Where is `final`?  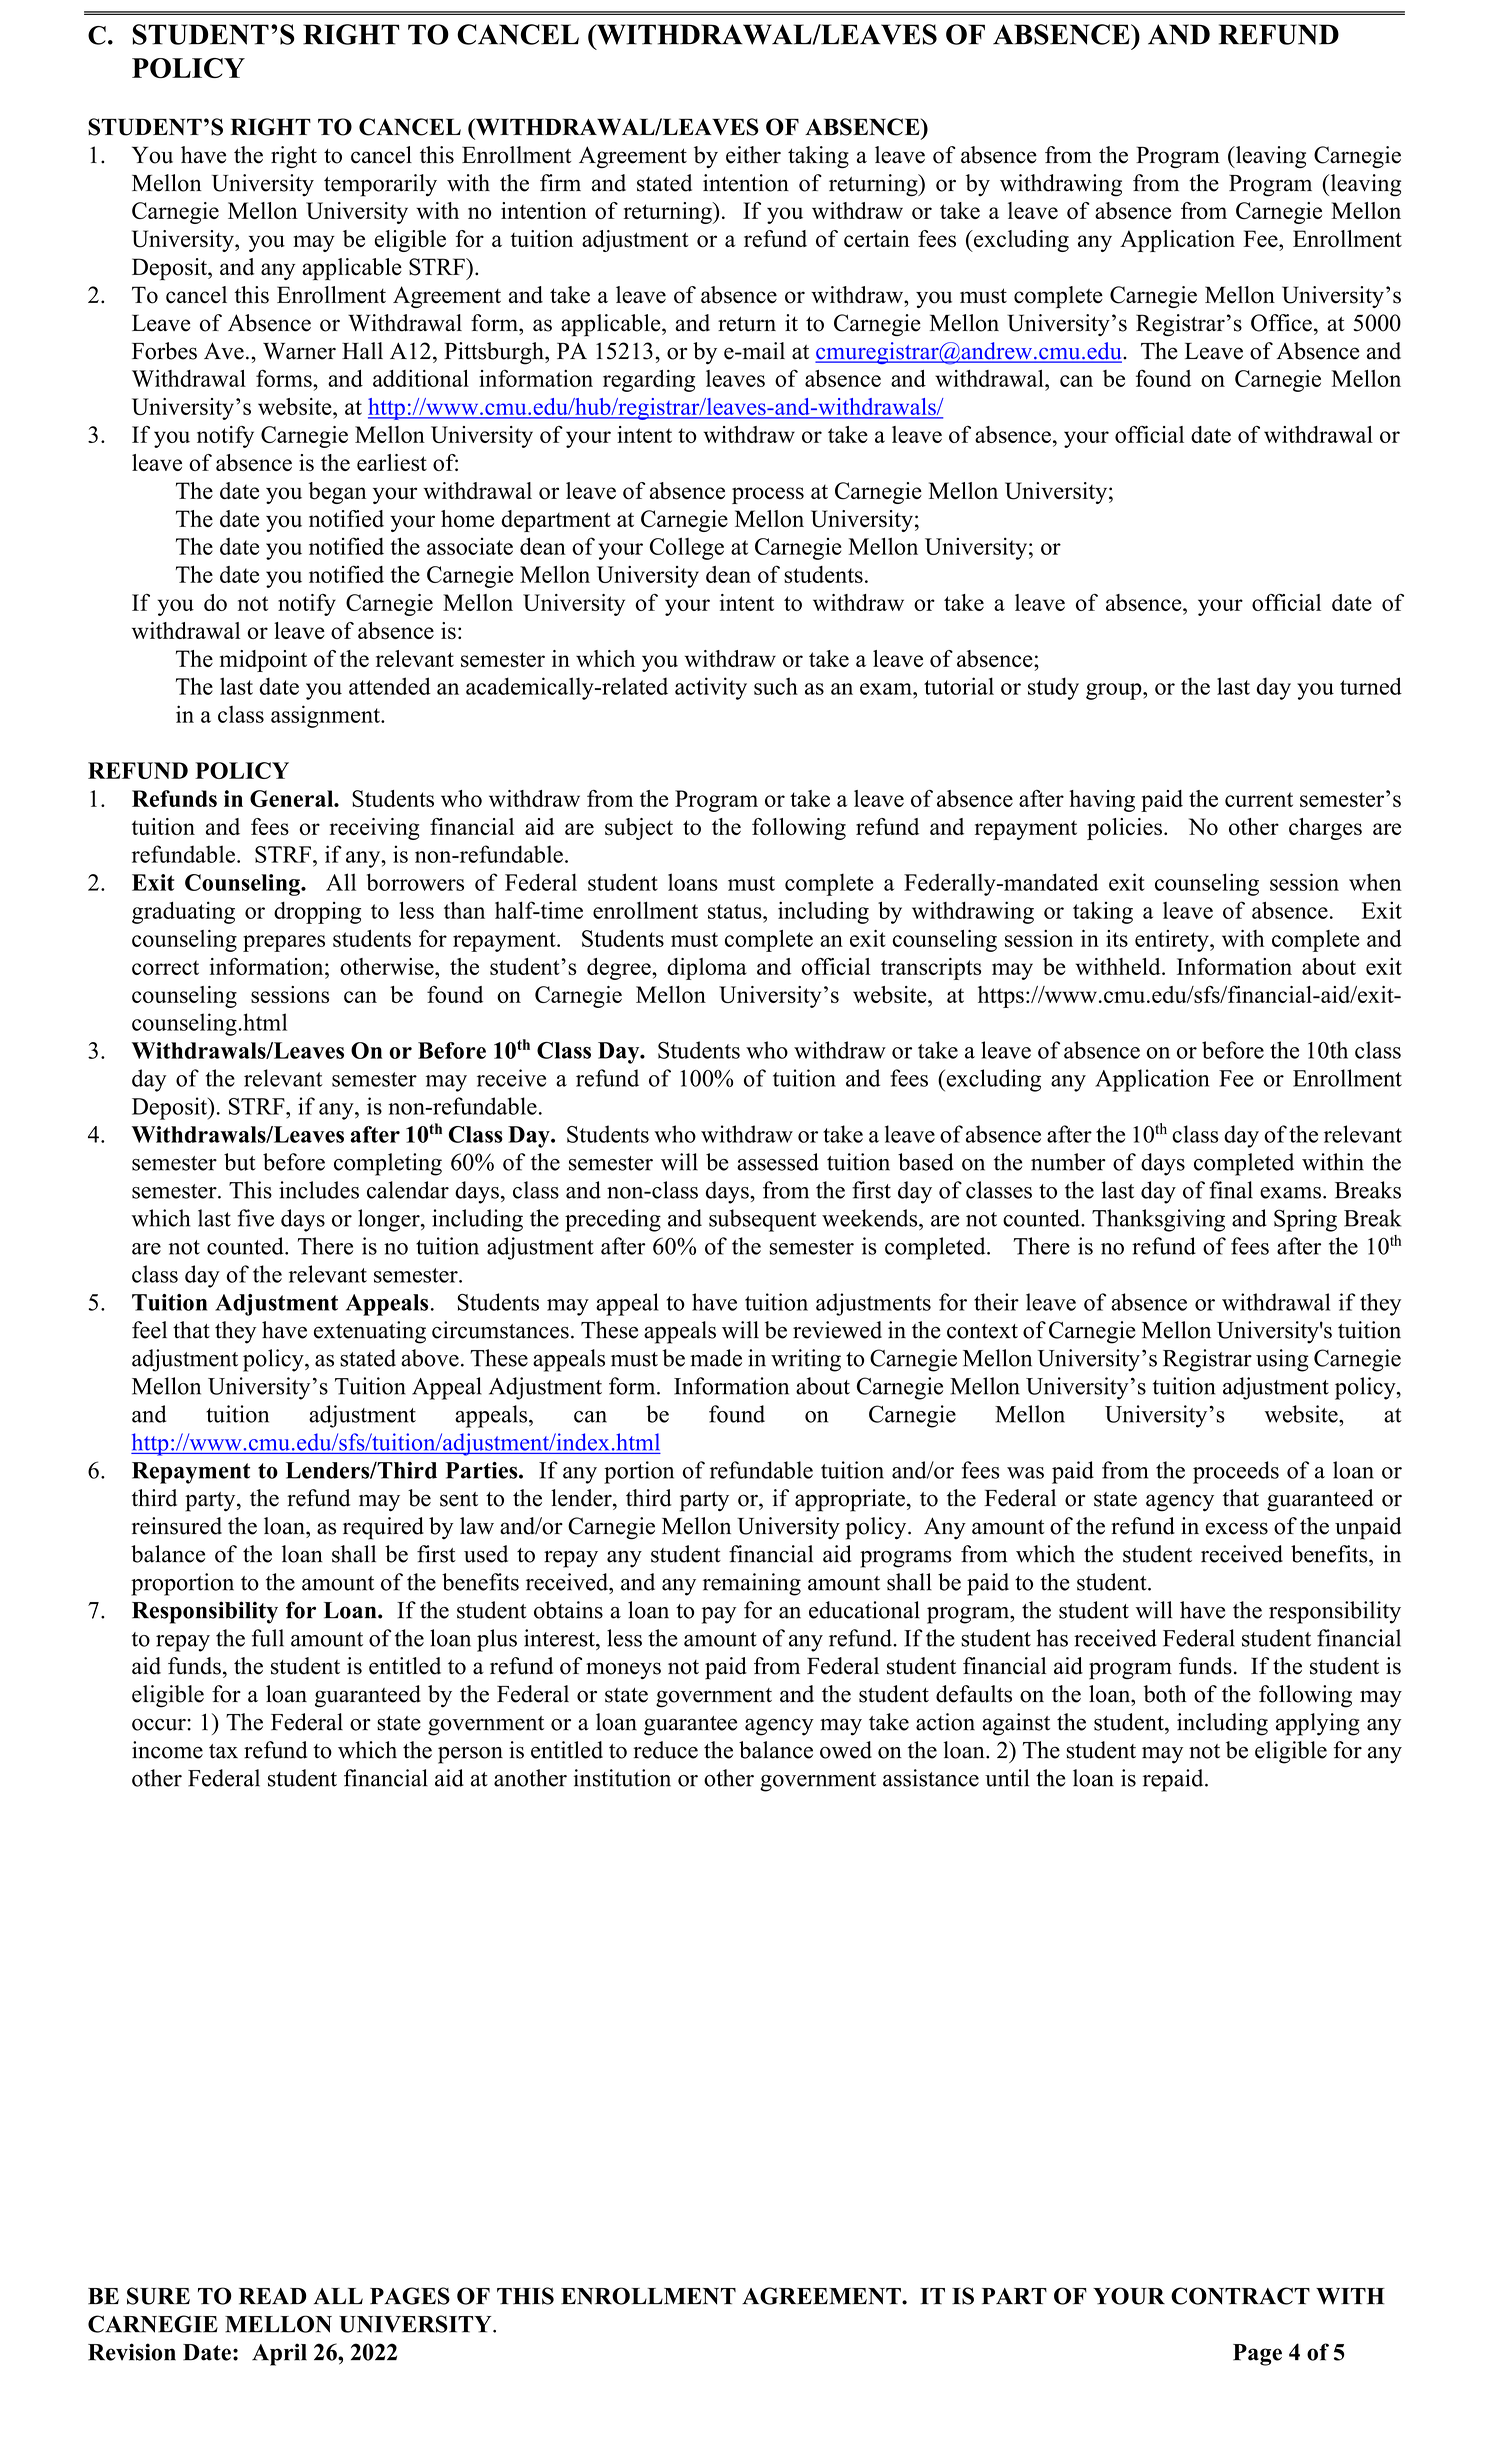
final is located at coordinates (1231, 1190).
